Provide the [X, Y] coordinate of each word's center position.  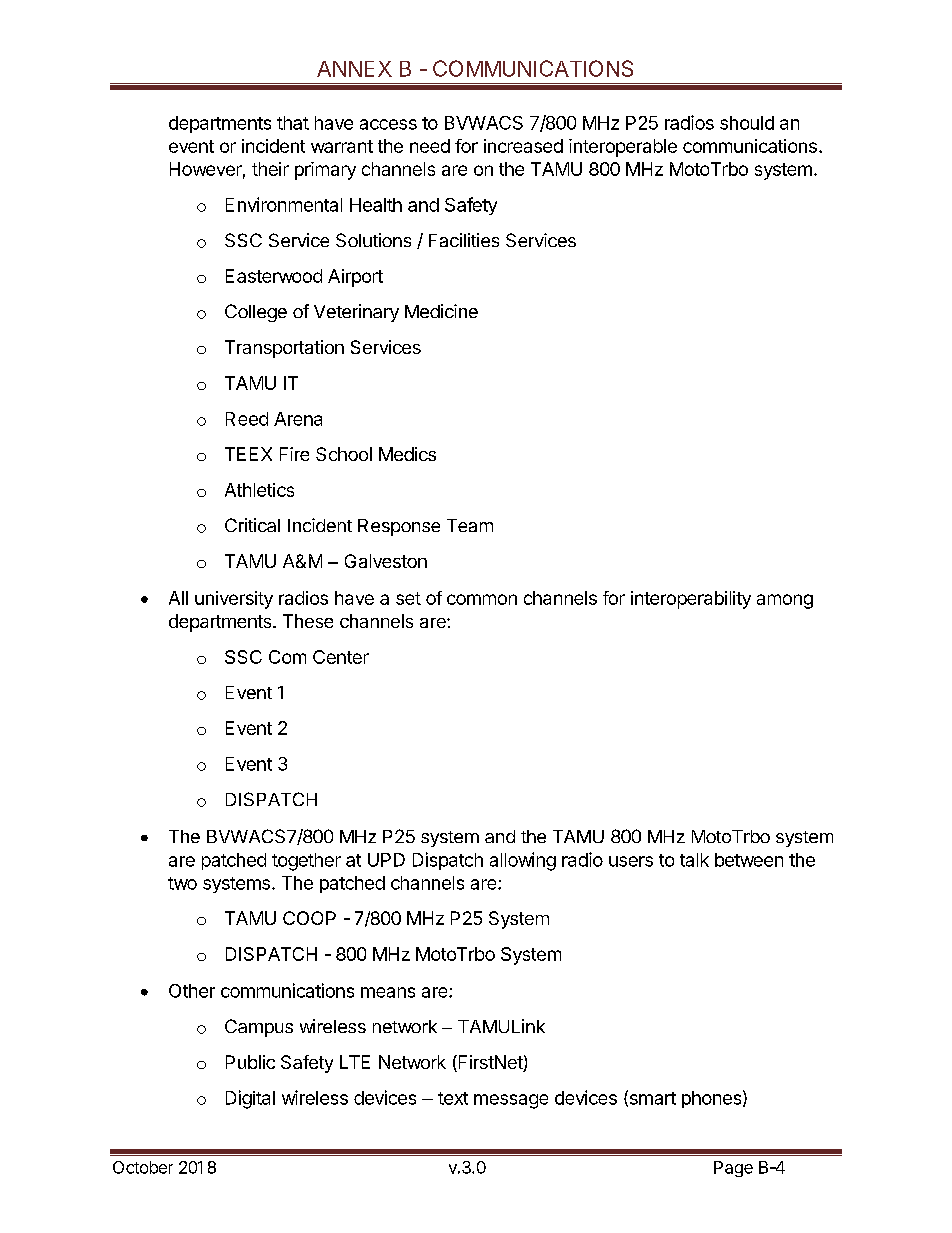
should [747, 123]
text [453, 1098]
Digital [250, 1099]
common [482, 599]
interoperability [691, 600]
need [430, 146]
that [293, 123]
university [234, 600]
